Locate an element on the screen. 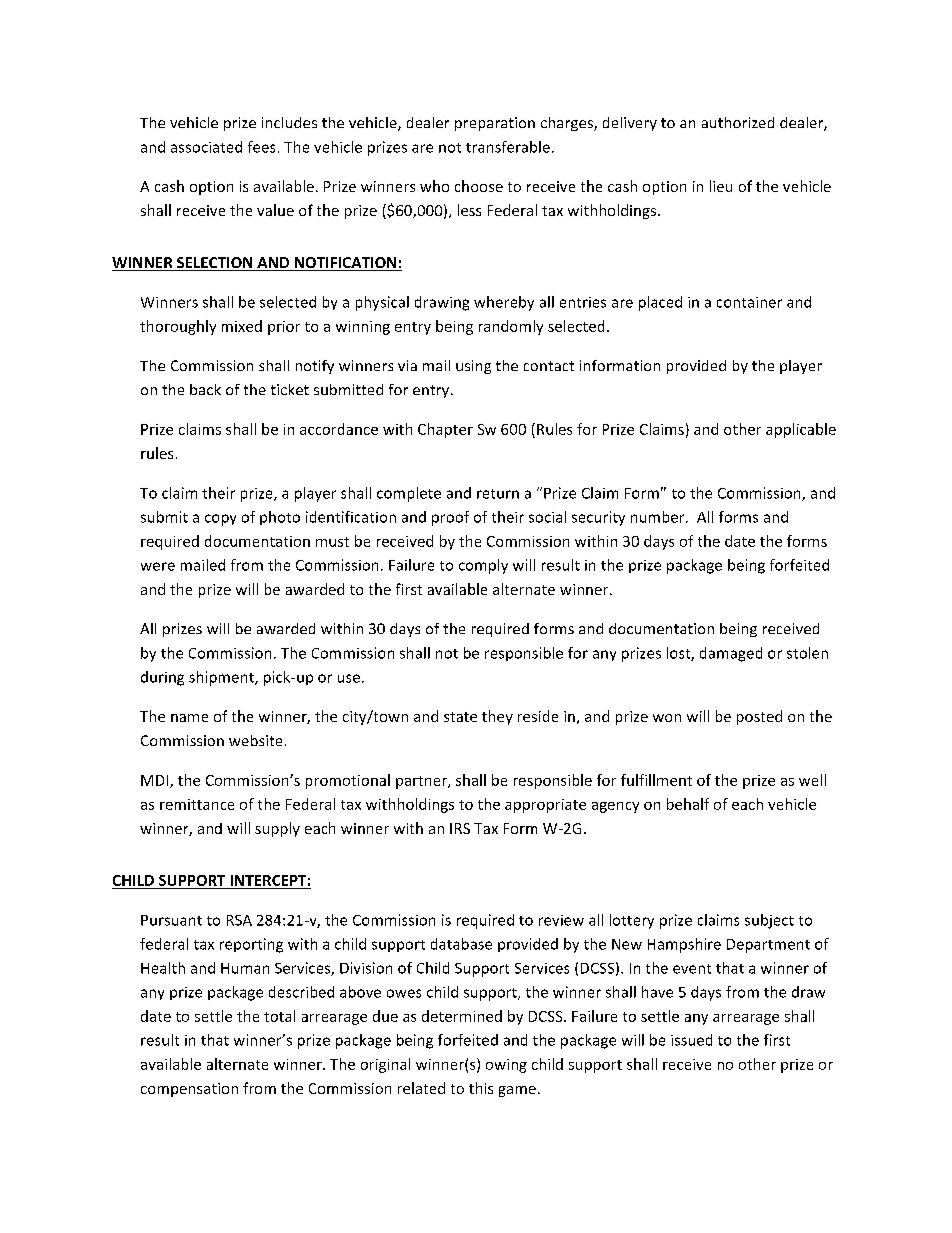 The height and width of the screenshot is (1233, 952). owing is located at coordinates (506, 1066).
